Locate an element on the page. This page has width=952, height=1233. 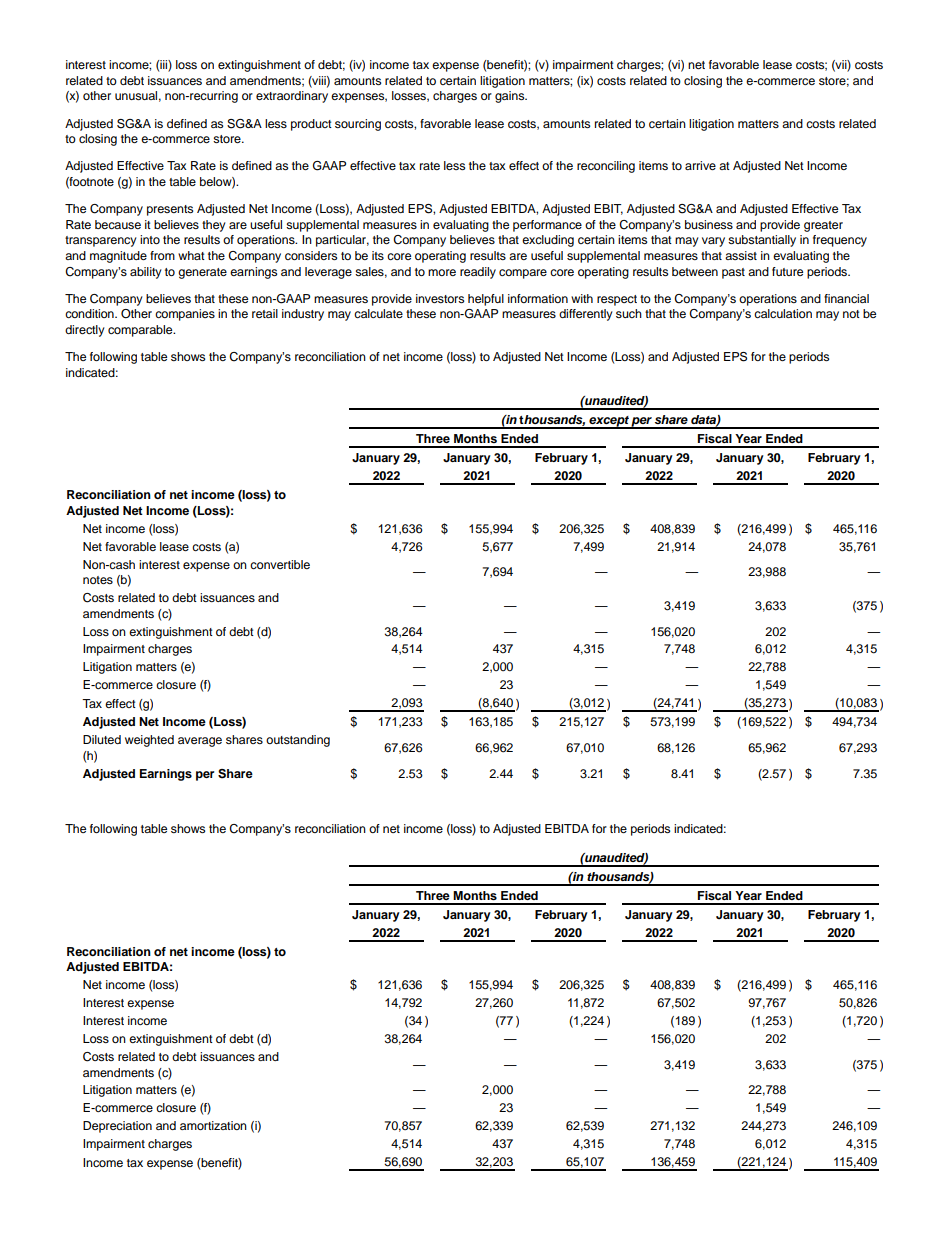
amortization is located at coordinates (213, 1125).
